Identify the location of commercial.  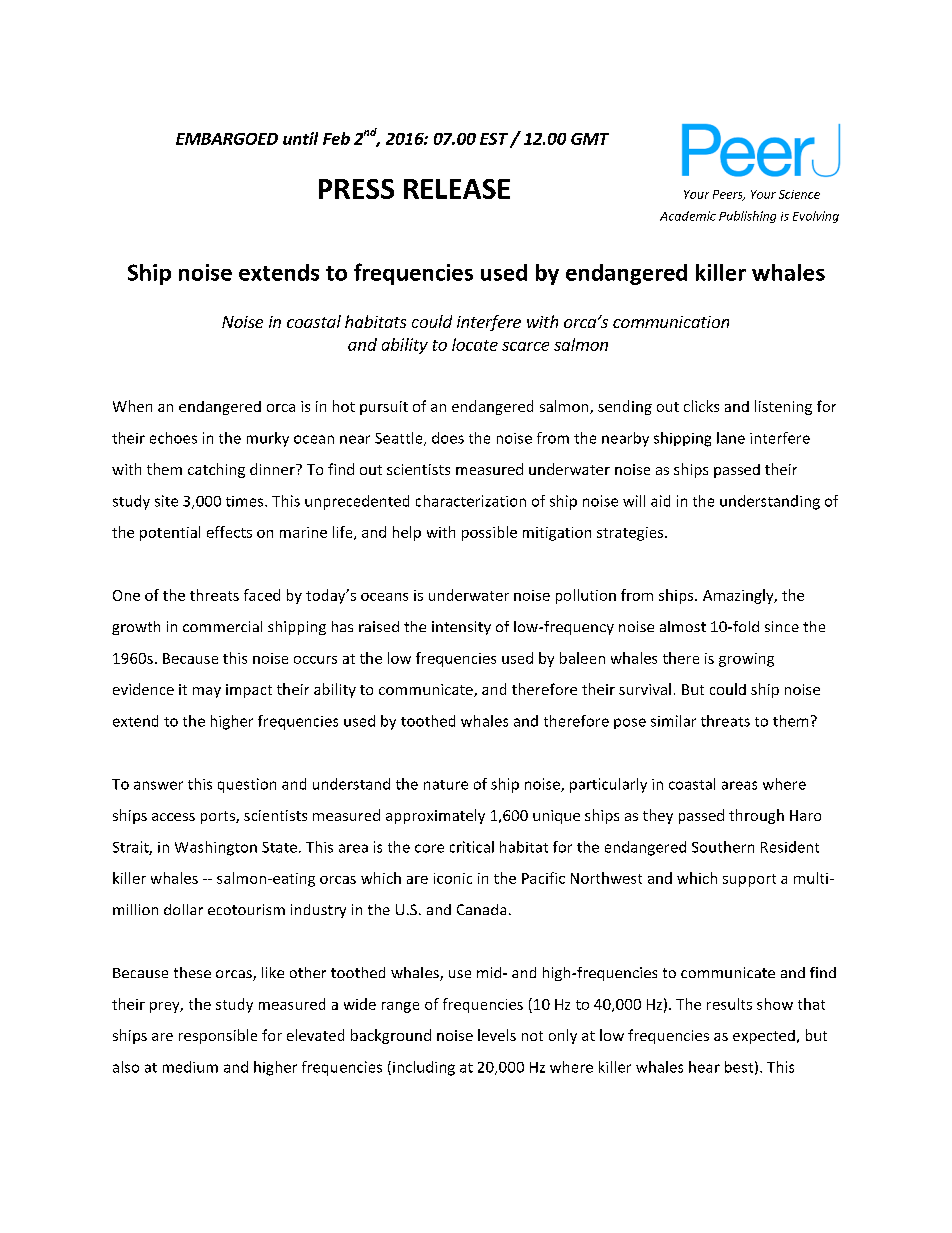
(222, 626).
